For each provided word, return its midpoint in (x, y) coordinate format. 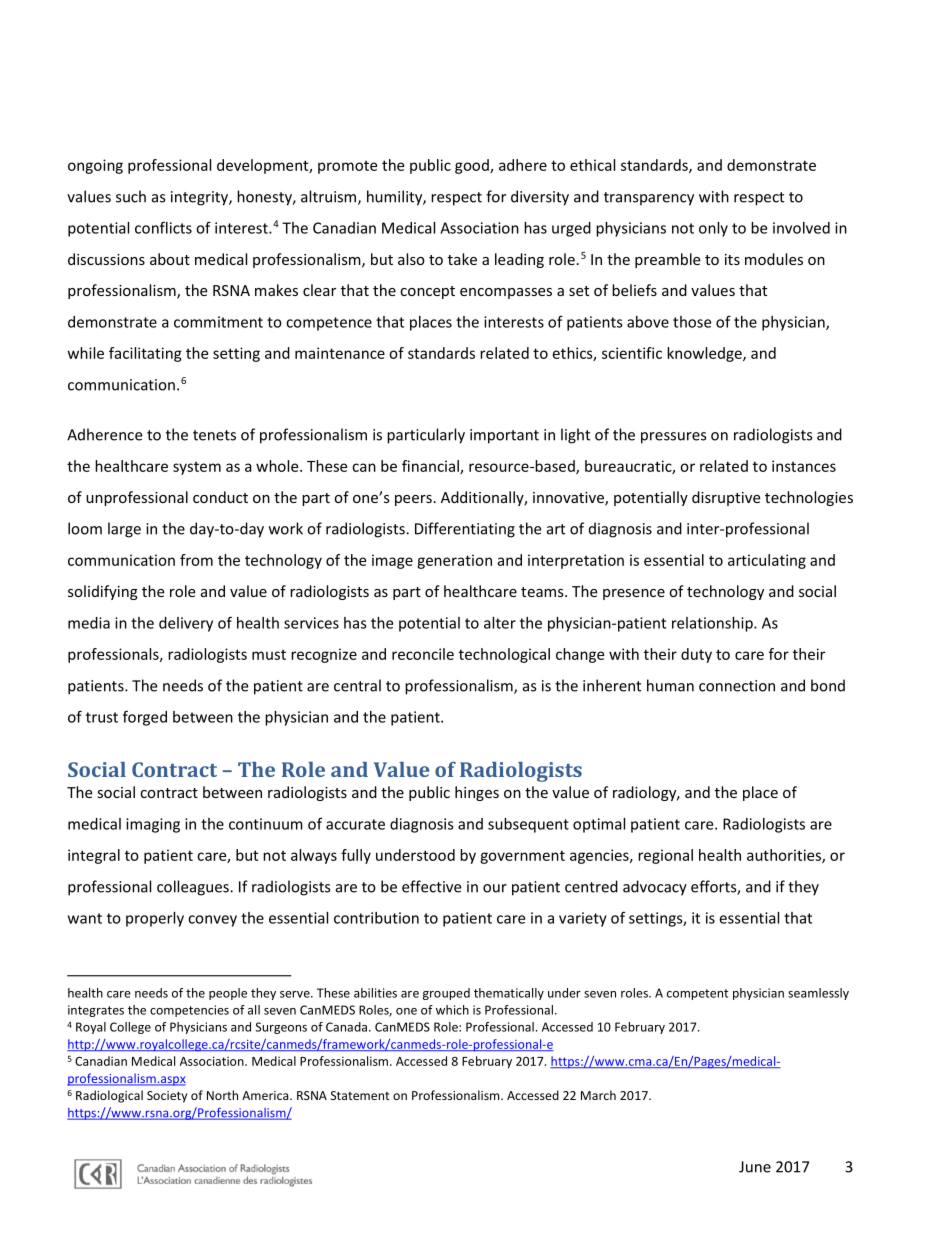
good (473, 166)
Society (167, 1097)
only (713, 229)
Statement (360, 1095)
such (131, 196)
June (755, 1167)
